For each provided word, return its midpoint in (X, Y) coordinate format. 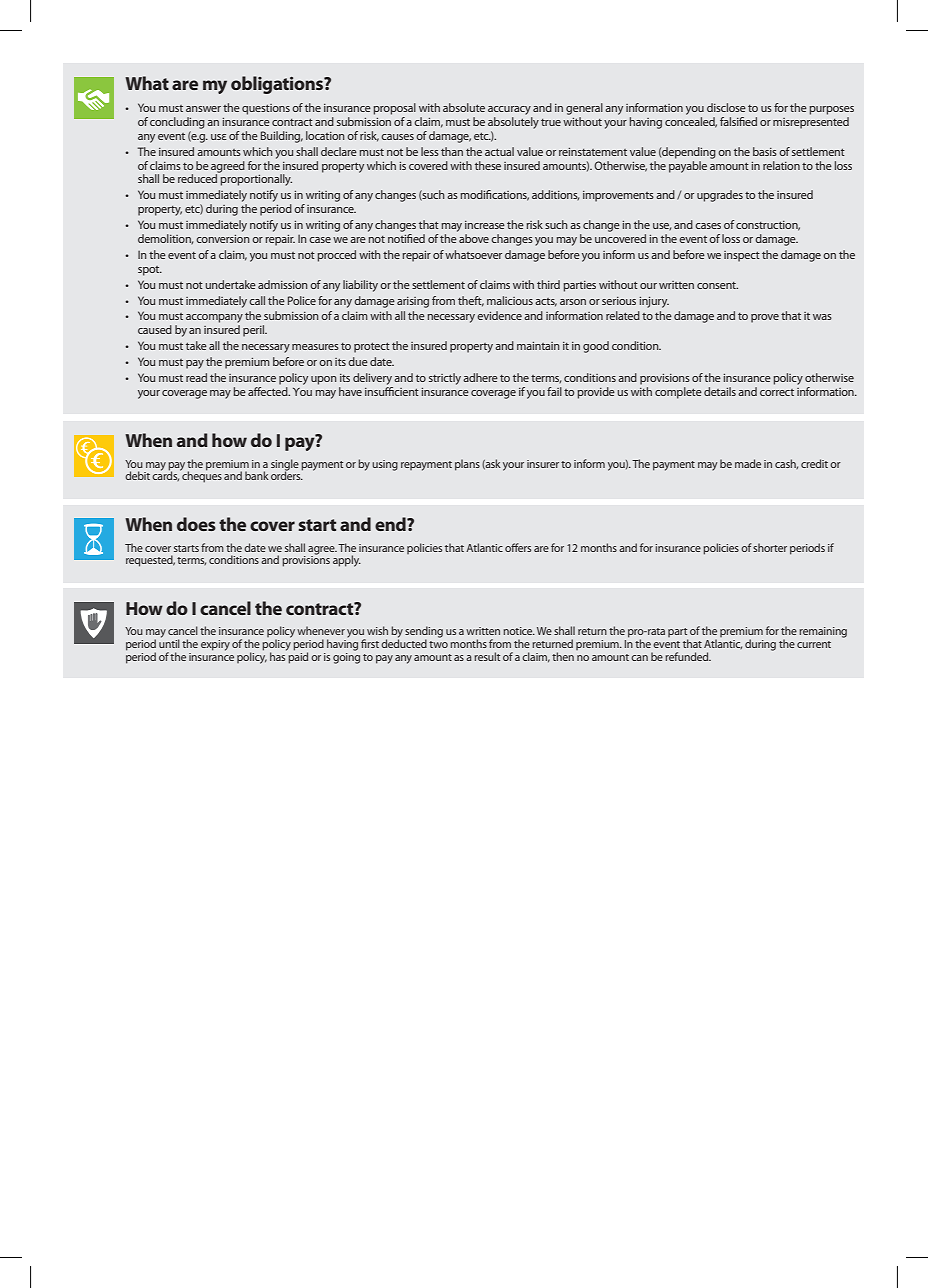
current (814, 644)
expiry (215, 645)
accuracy (509, 110)
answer (203, 109)
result (487, 656)
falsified (738, 121)
